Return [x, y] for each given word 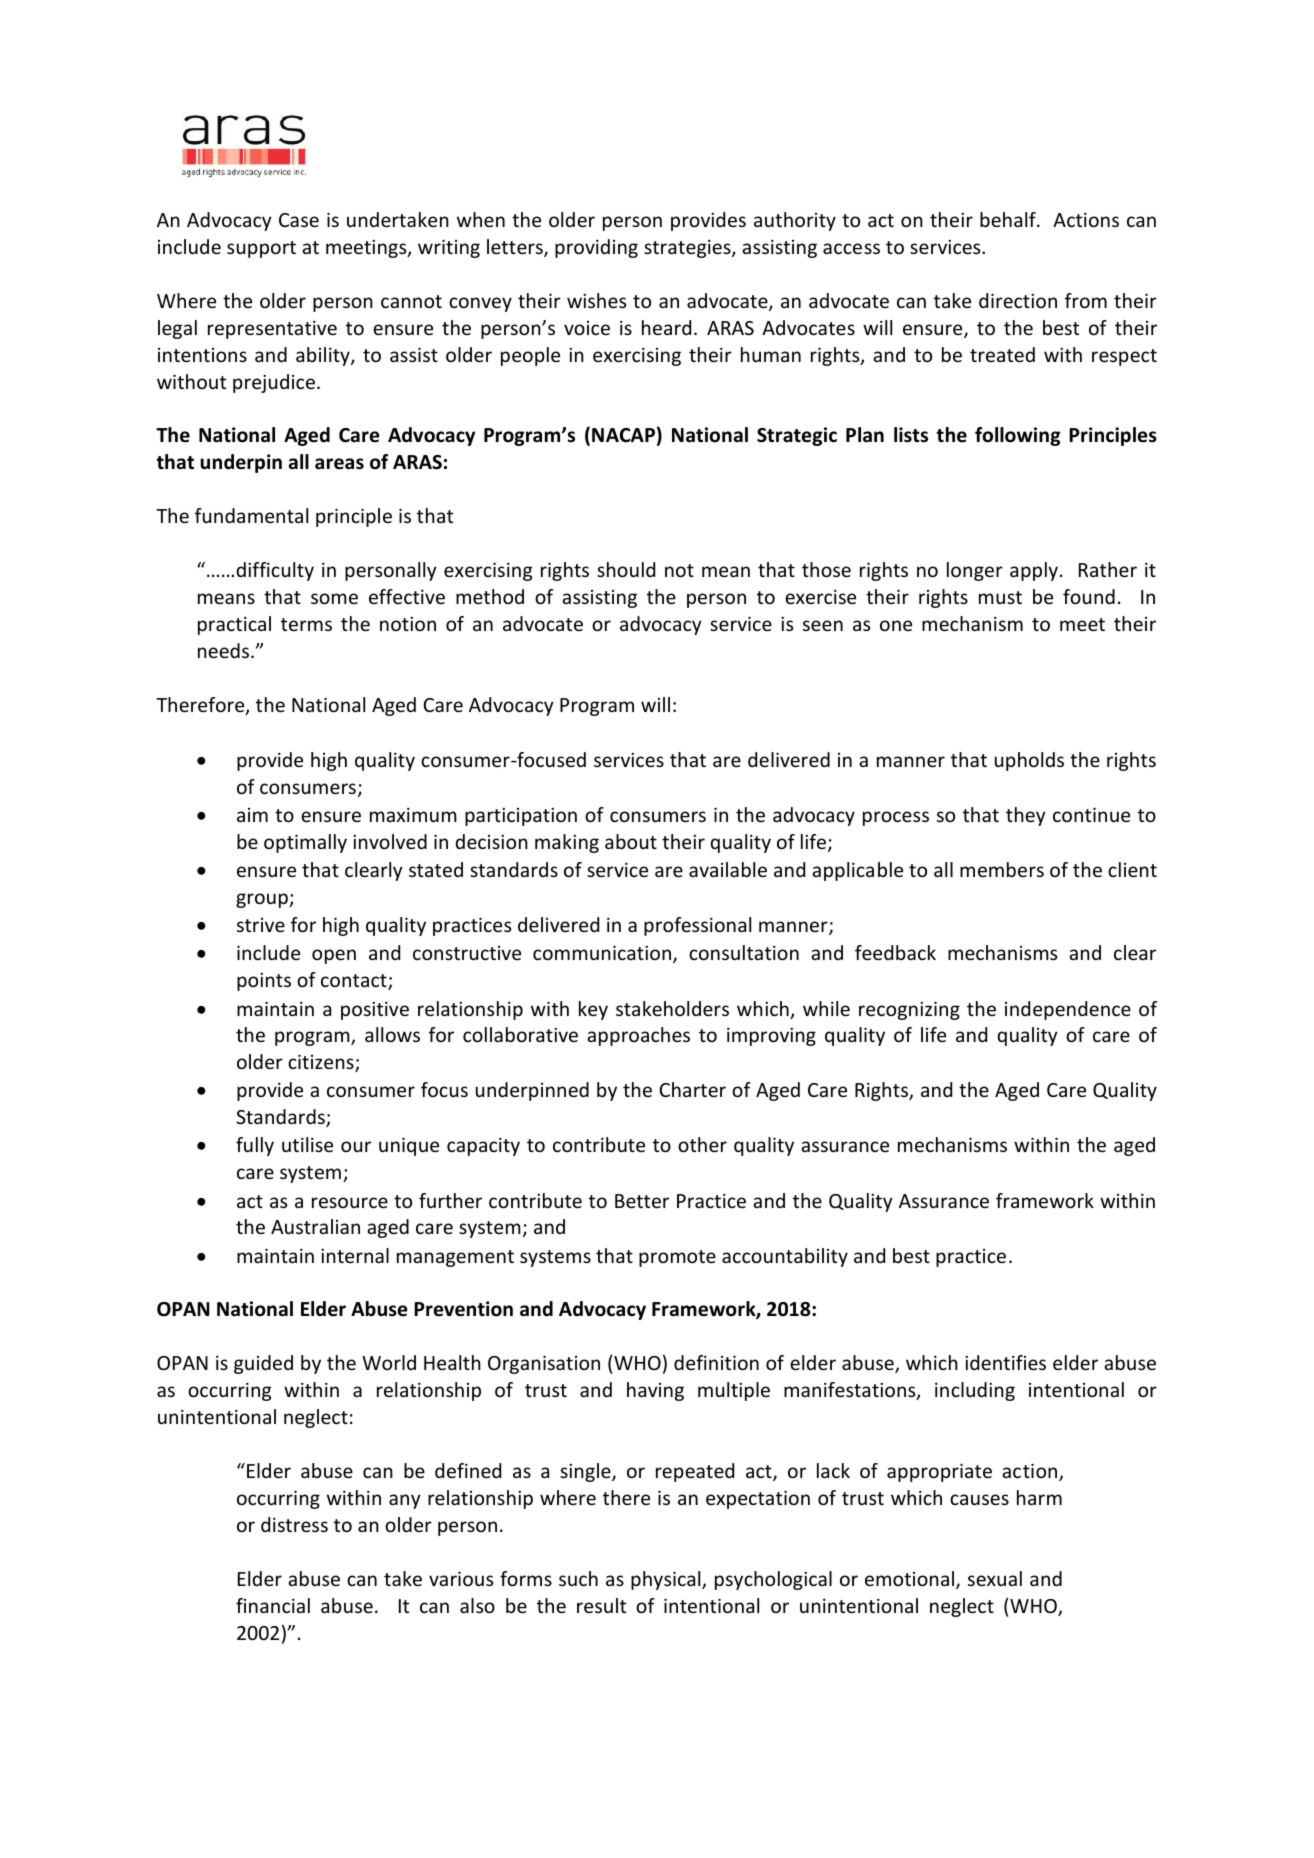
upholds [1029, 761]
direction [1018, 300]
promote [677, 1258]
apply [1034, 571]
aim [252, 815]
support [261, 249]
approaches [638, 1036]
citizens [322, 1063]
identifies [1005, 1362]
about [631, 841]
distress [294, 1524]
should [626, 569]
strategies [688, 248]
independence [1068, 1010]
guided [263, 1364]
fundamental [251, 515]
